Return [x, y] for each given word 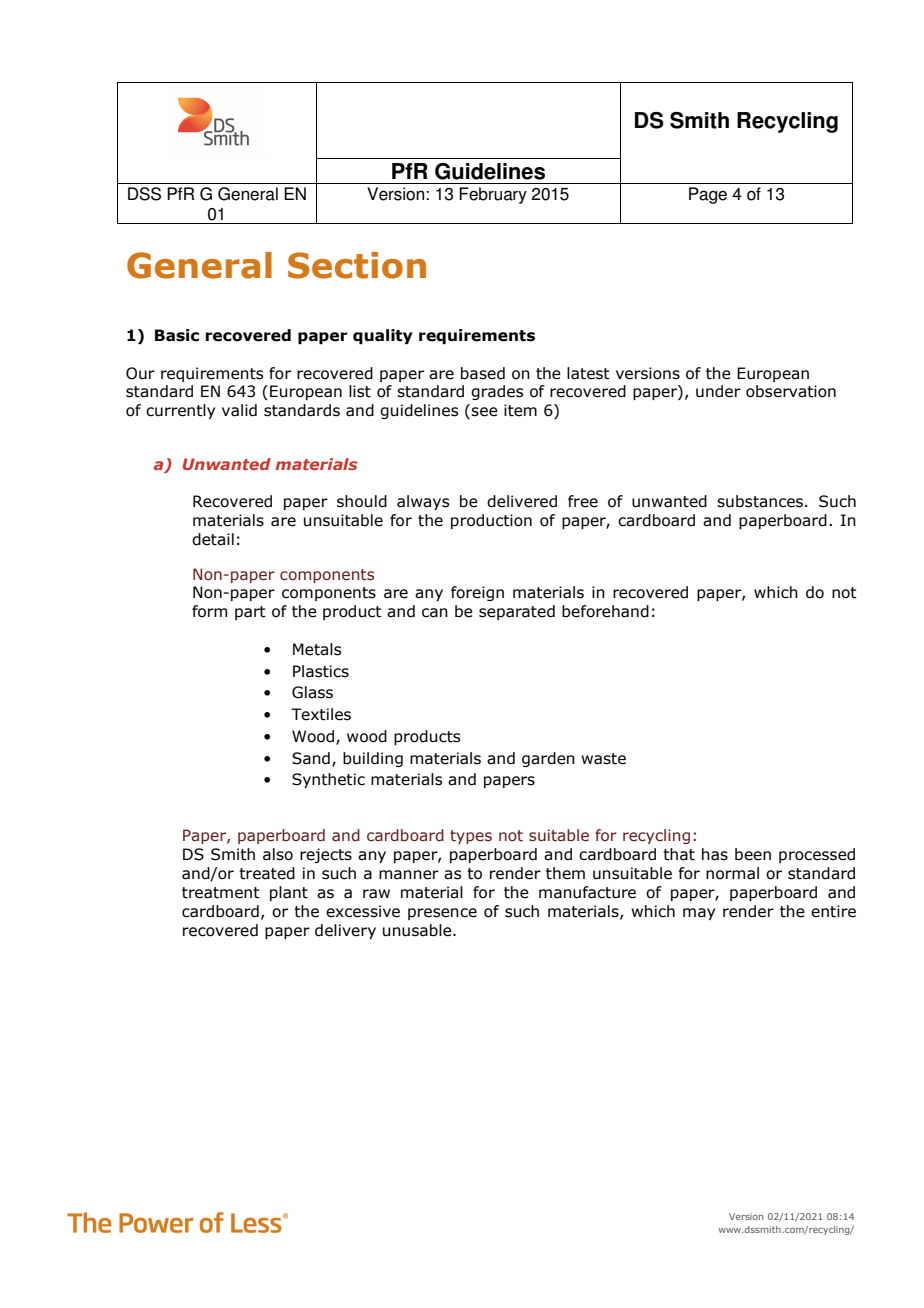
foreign [477, 593]
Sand [311, 758]
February [493, 195]
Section [357, 265]
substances [760, 501]
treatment [221, 893]
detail [213, 539]
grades [497, 392]
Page [708, 195]
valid [239, 410]
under [718, 391]
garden [548, 759]
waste [603, 759]
